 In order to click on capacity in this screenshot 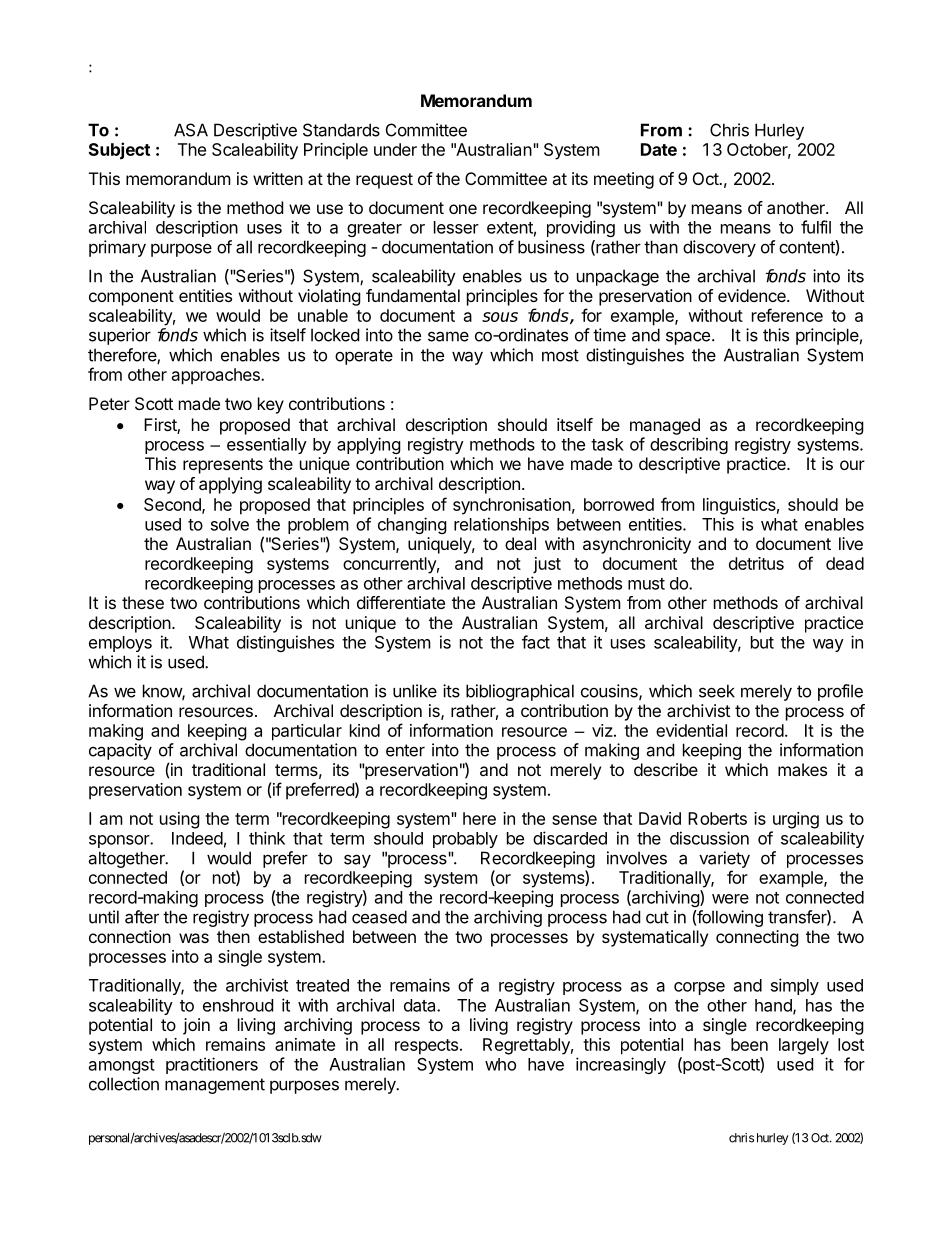, I will do `click(120, 751)`.
